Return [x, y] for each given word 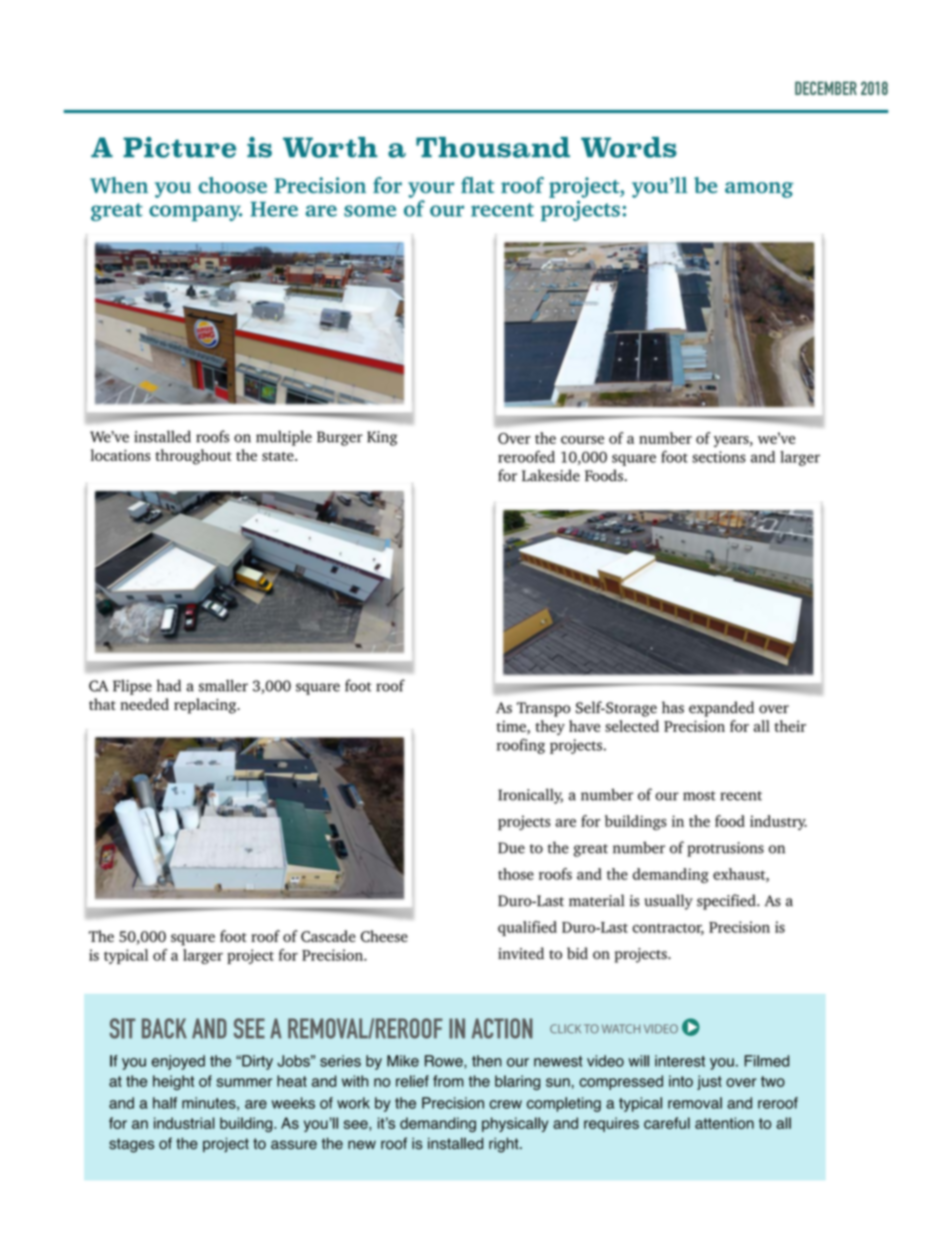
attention [724, 1123]
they [550, 727]
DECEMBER [826, 88]
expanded [721, 709]
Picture [179, 147]
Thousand [493, 147]
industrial [184, 1123]
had [169, 685]
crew [505, 1104]
